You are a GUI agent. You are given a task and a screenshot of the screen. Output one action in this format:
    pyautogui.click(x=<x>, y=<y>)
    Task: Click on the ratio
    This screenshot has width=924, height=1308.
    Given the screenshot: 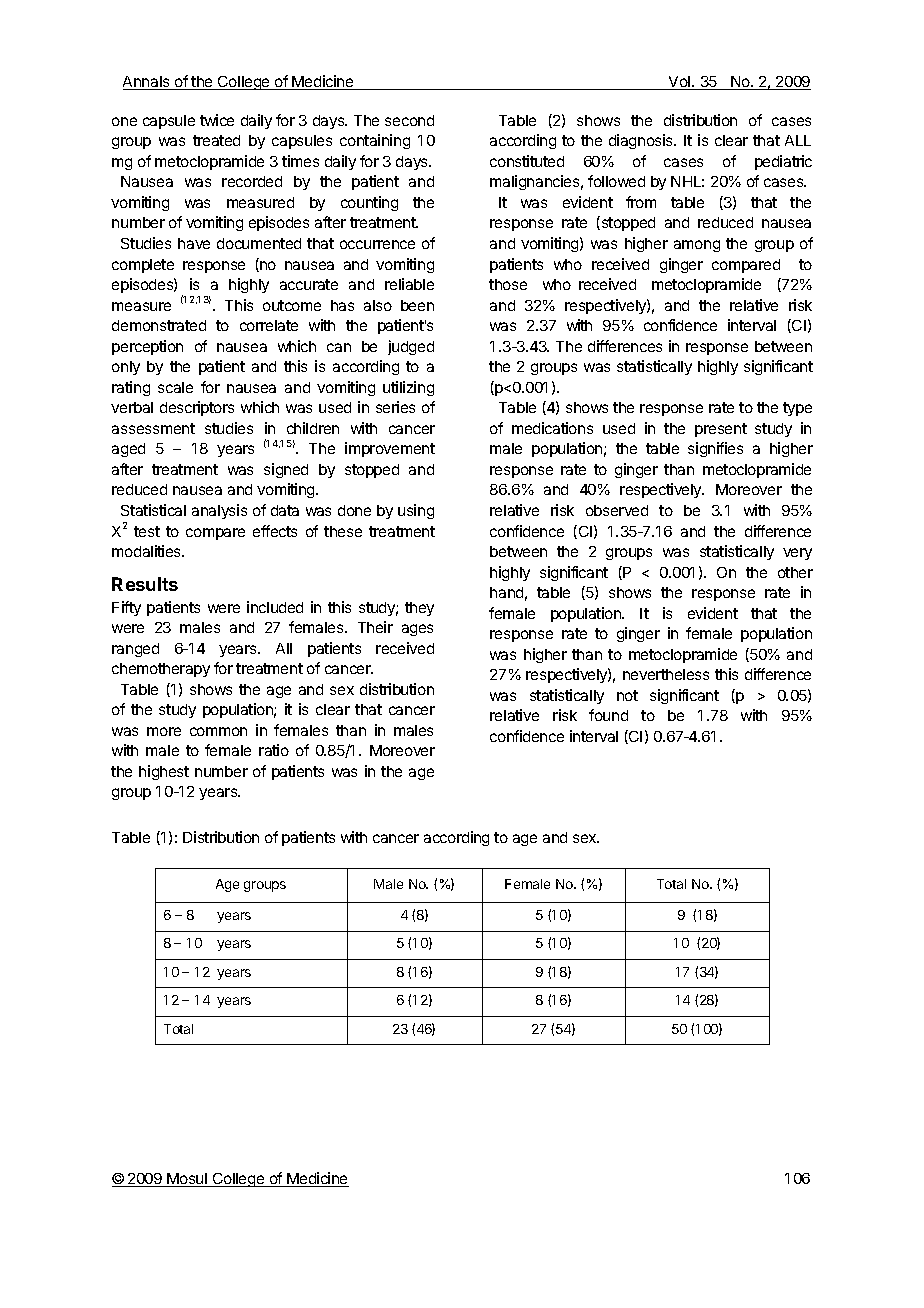 What is the action you would take?
    pyautogui.click(x=274, y=750)
